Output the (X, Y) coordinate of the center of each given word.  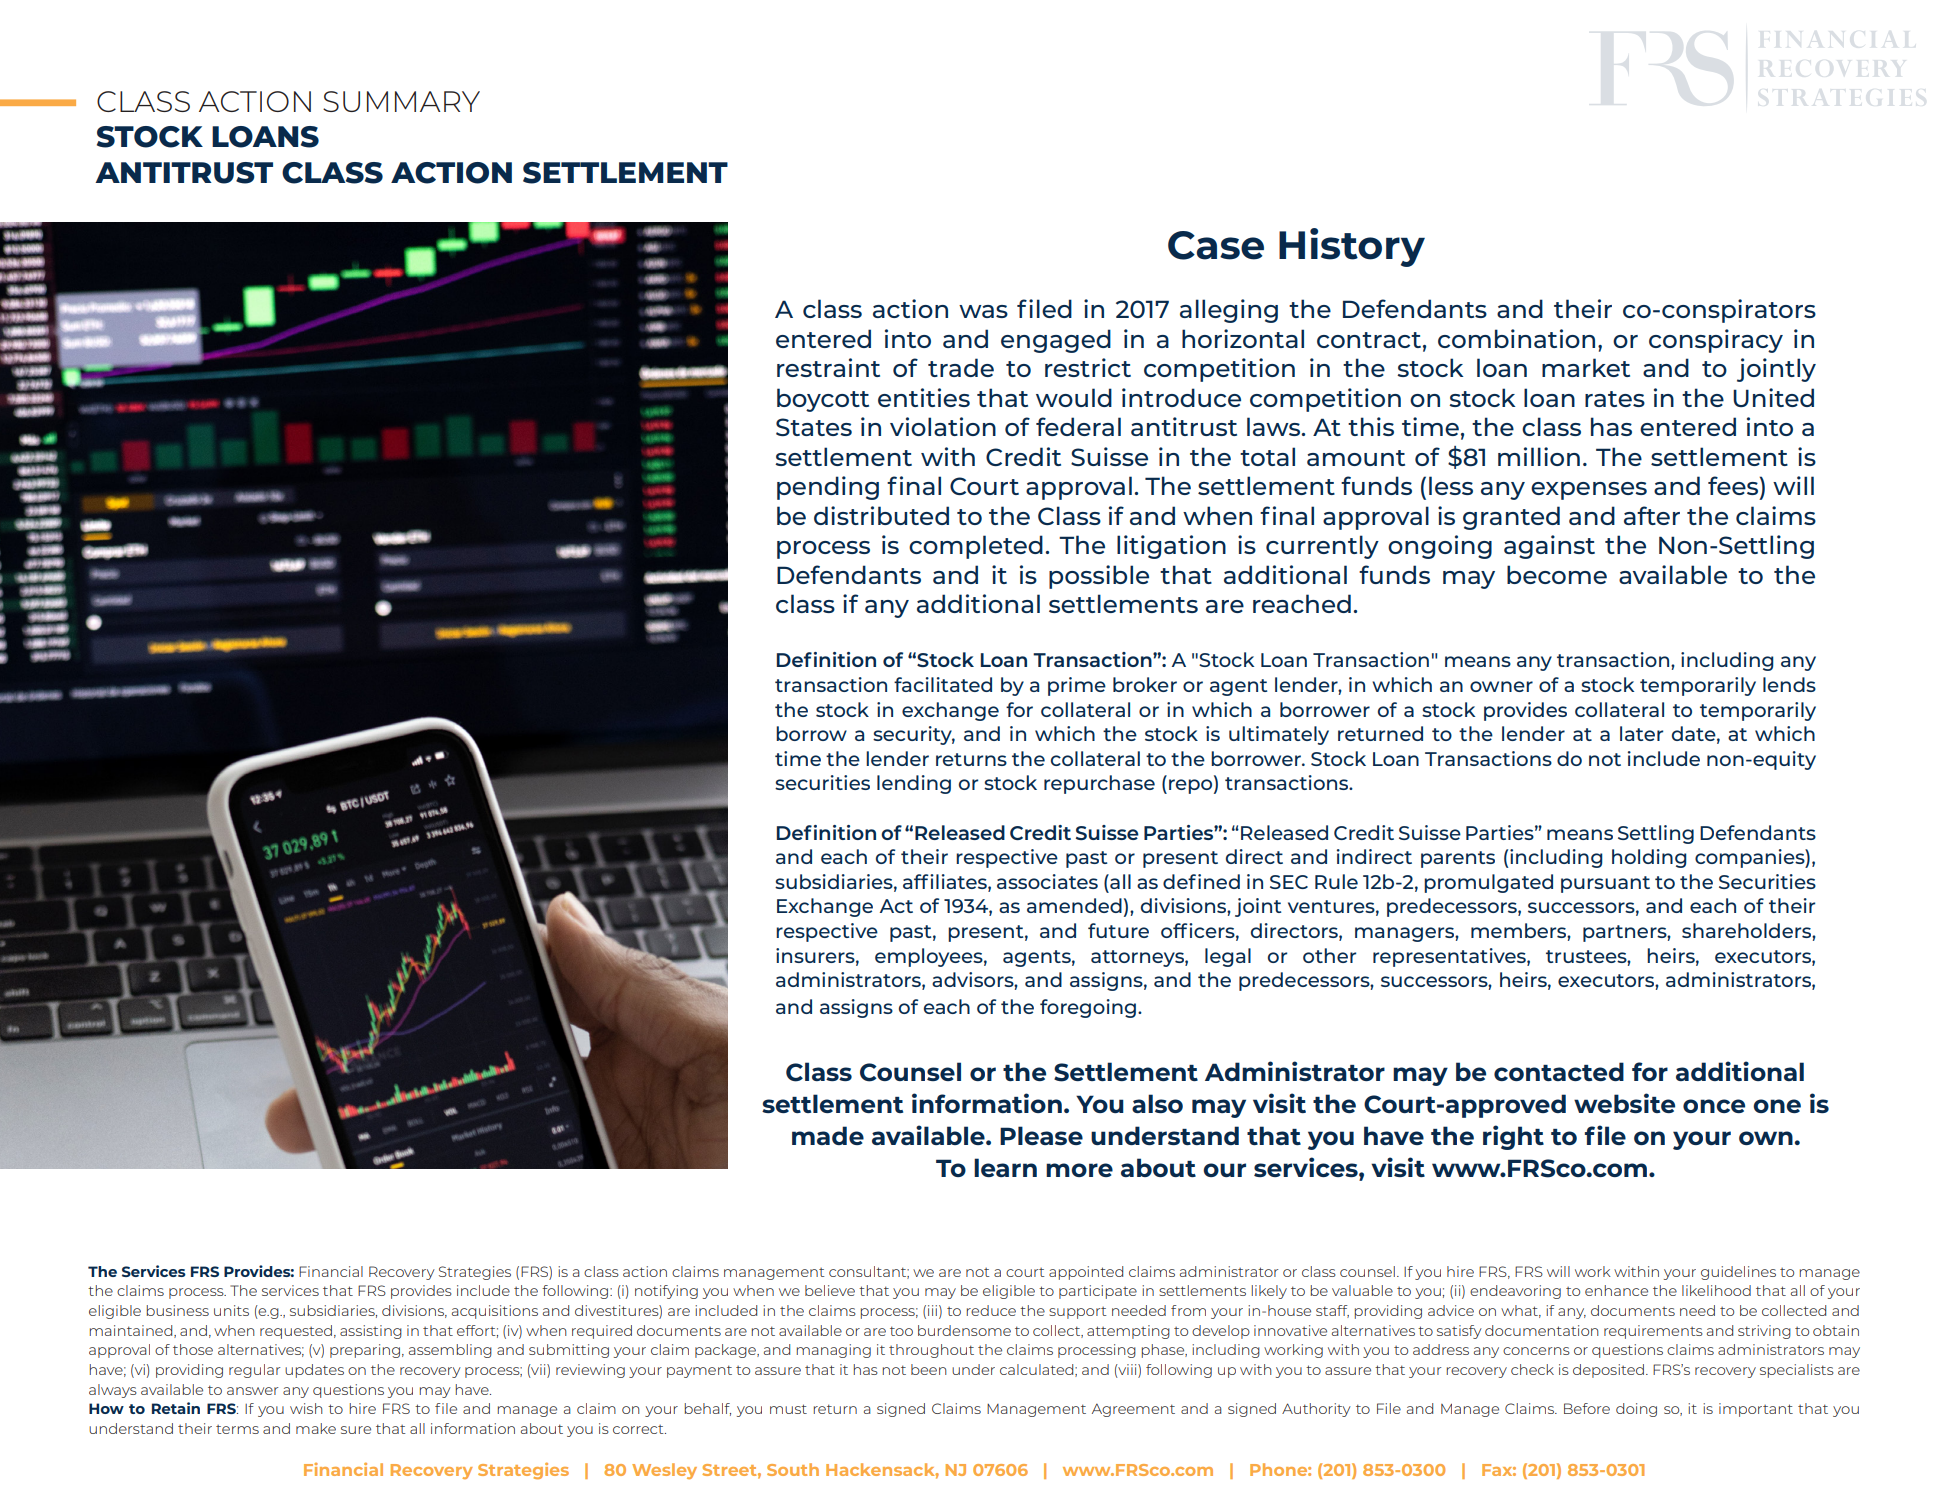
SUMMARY (401, 101)
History (1352, 247)
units (231, 1310)
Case (1216, 245)
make (316, 1428)
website (1624, 1103)
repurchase (1099, 784)
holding (1649, 858)
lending (914, 784)
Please (1041, 1135)
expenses (1589, 491)
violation (943, 426)
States (814, 427)
